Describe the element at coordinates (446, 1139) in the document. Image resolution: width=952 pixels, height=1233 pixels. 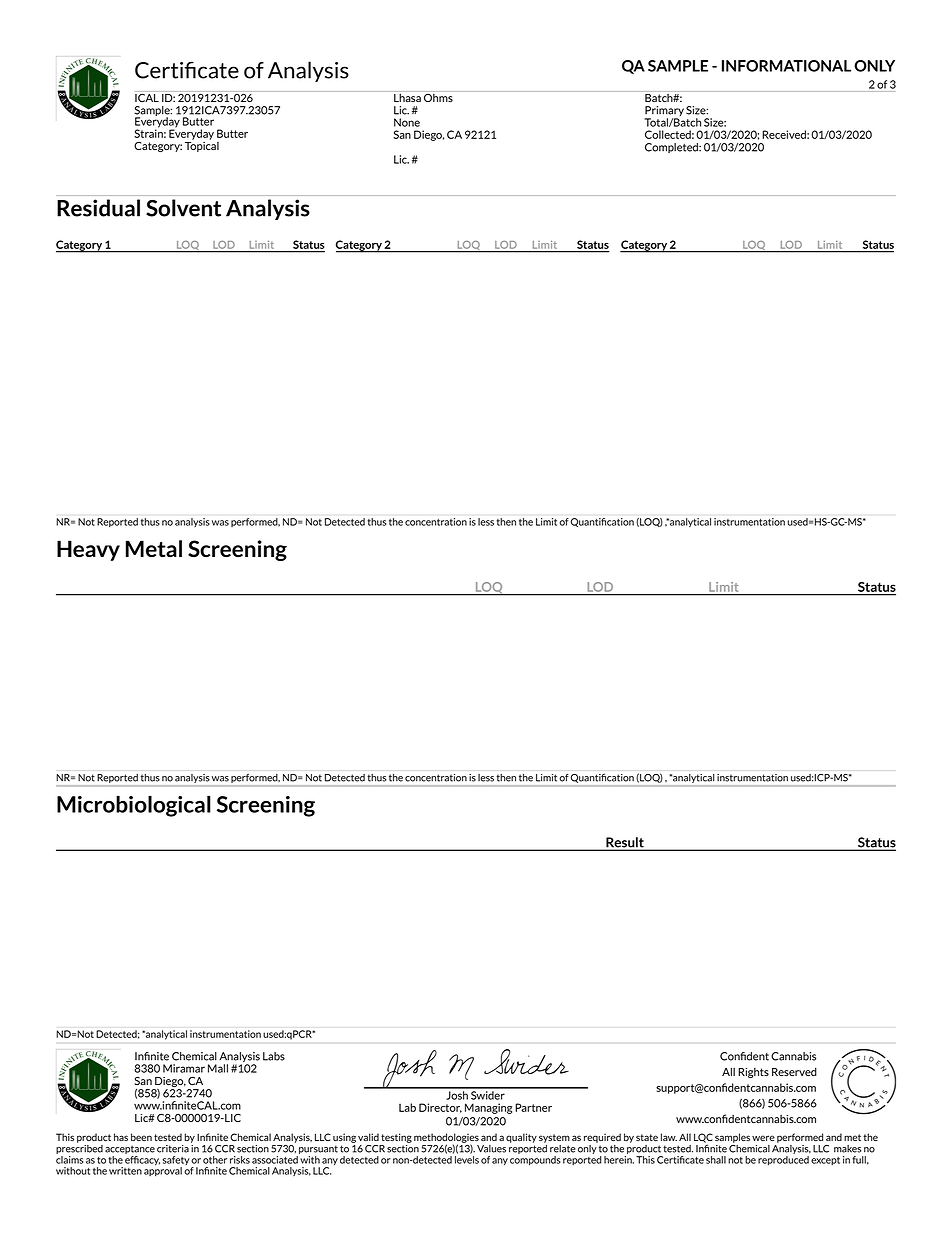
I see `methodologies` at that location.
